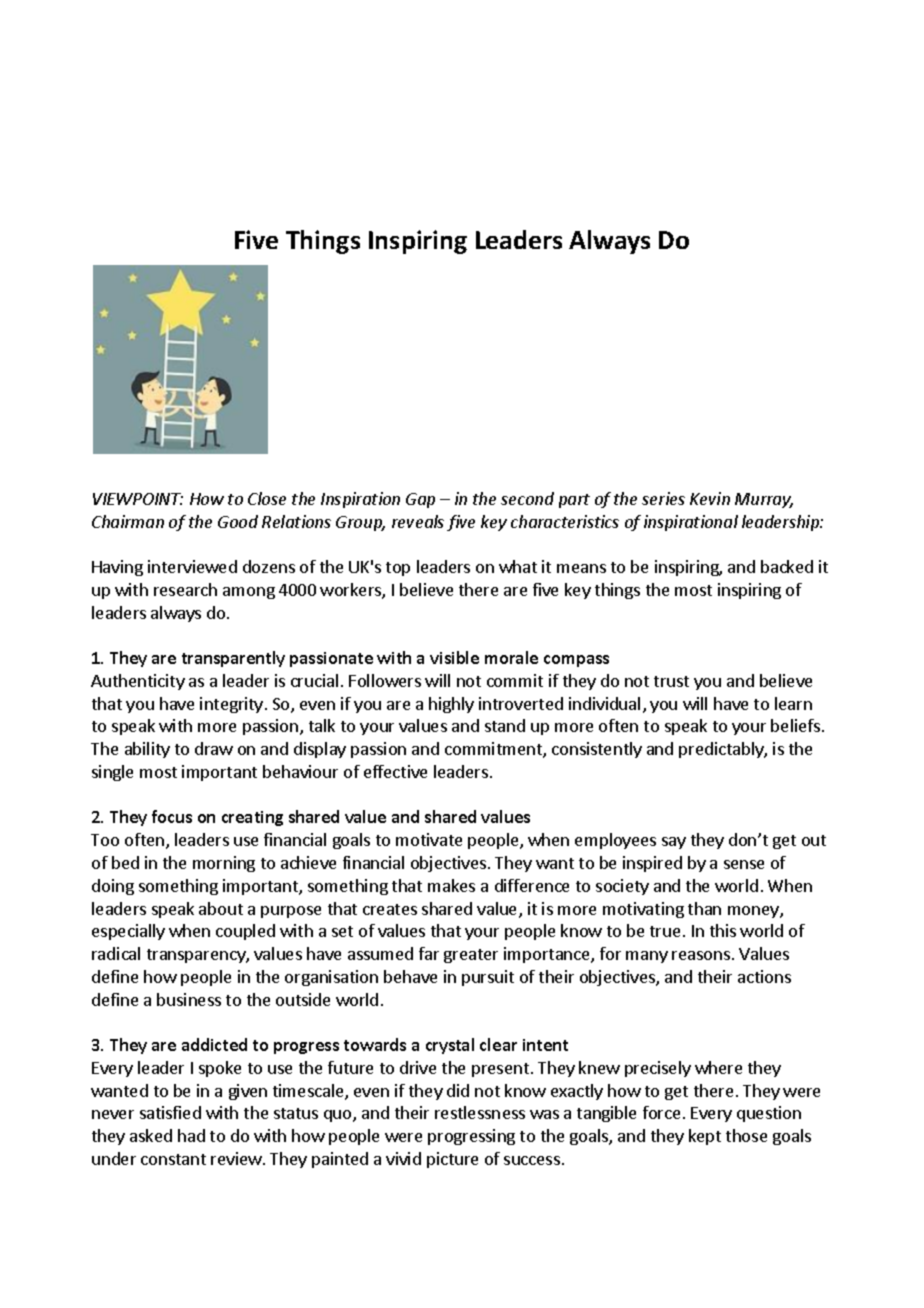 Image resolution: width=924 pixels, height=1308 pixels. What do you see at coordinates (671, 681) in the page?
I see `trust` at bounding box center [671, 681].
